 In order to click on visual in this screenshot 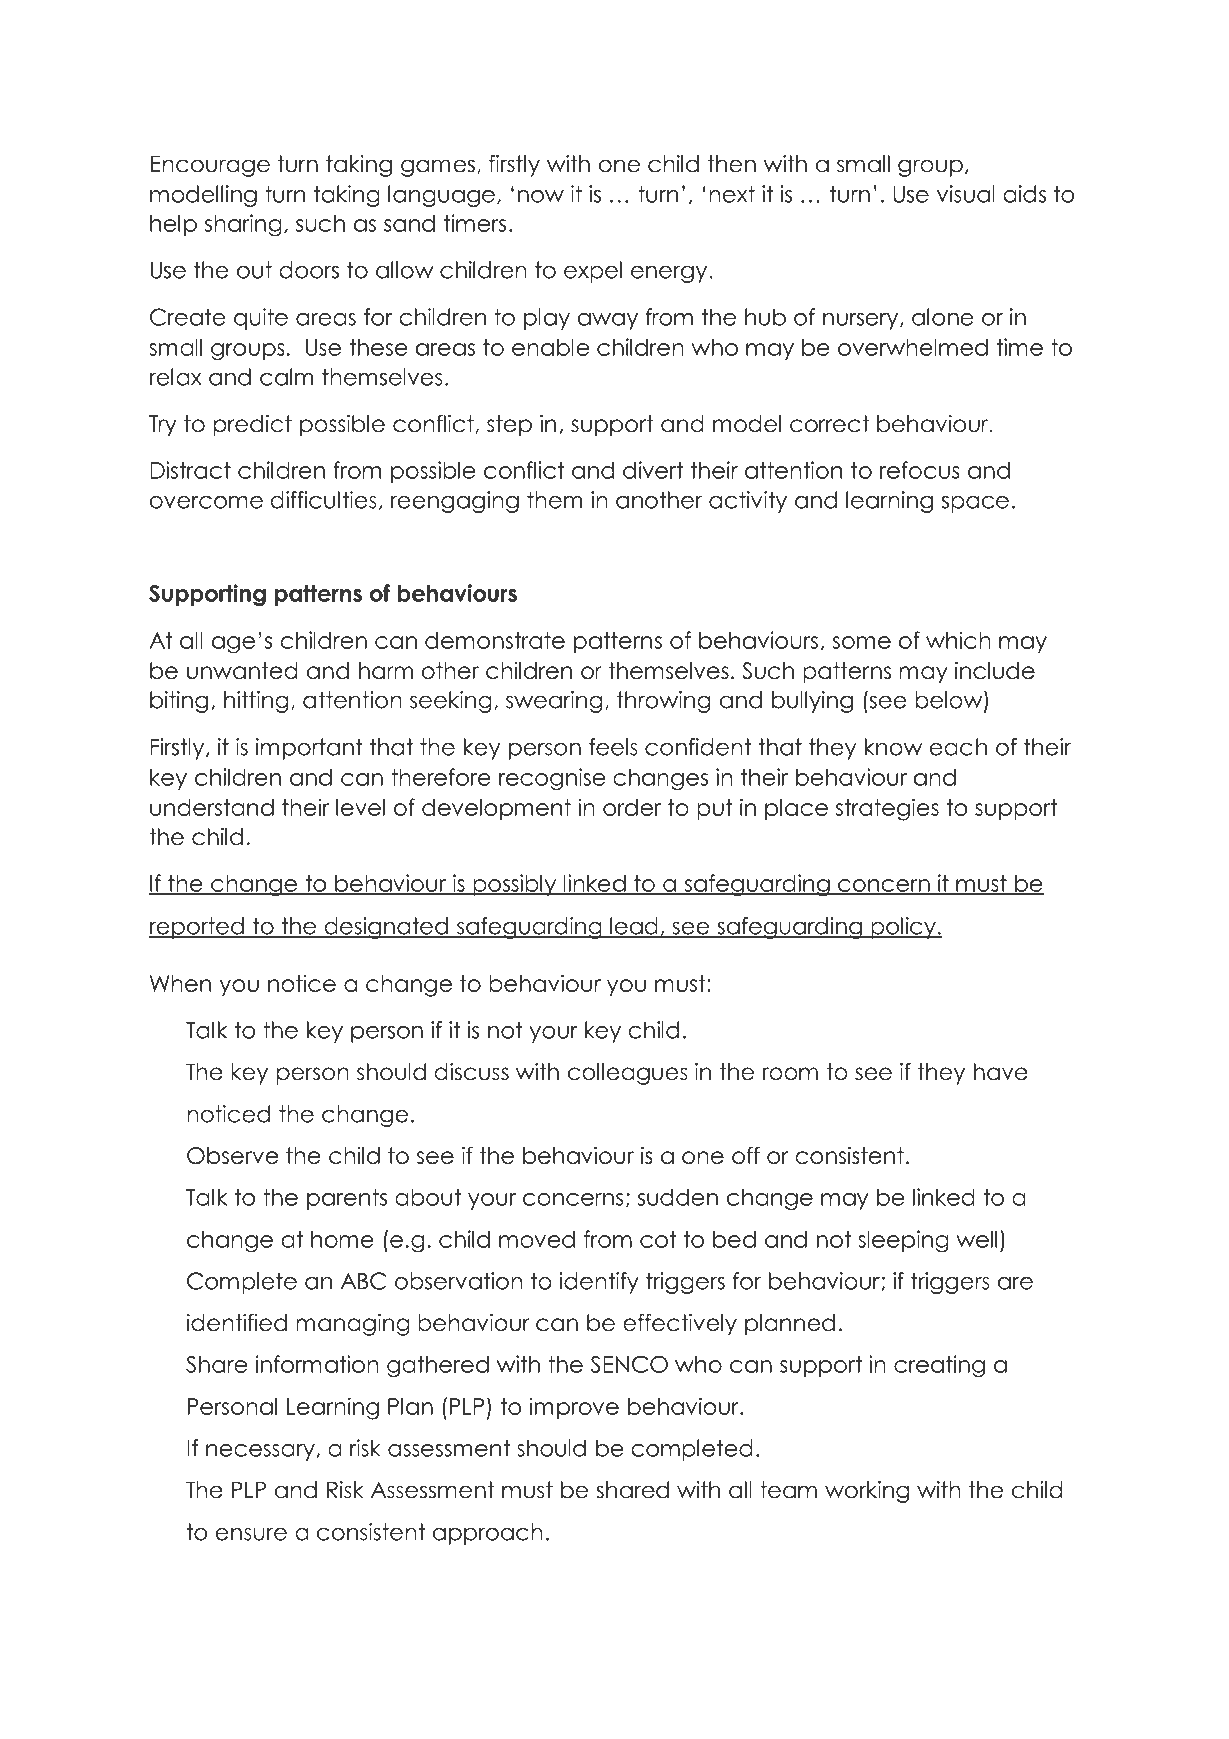, I will do `click(965, 194)`.
